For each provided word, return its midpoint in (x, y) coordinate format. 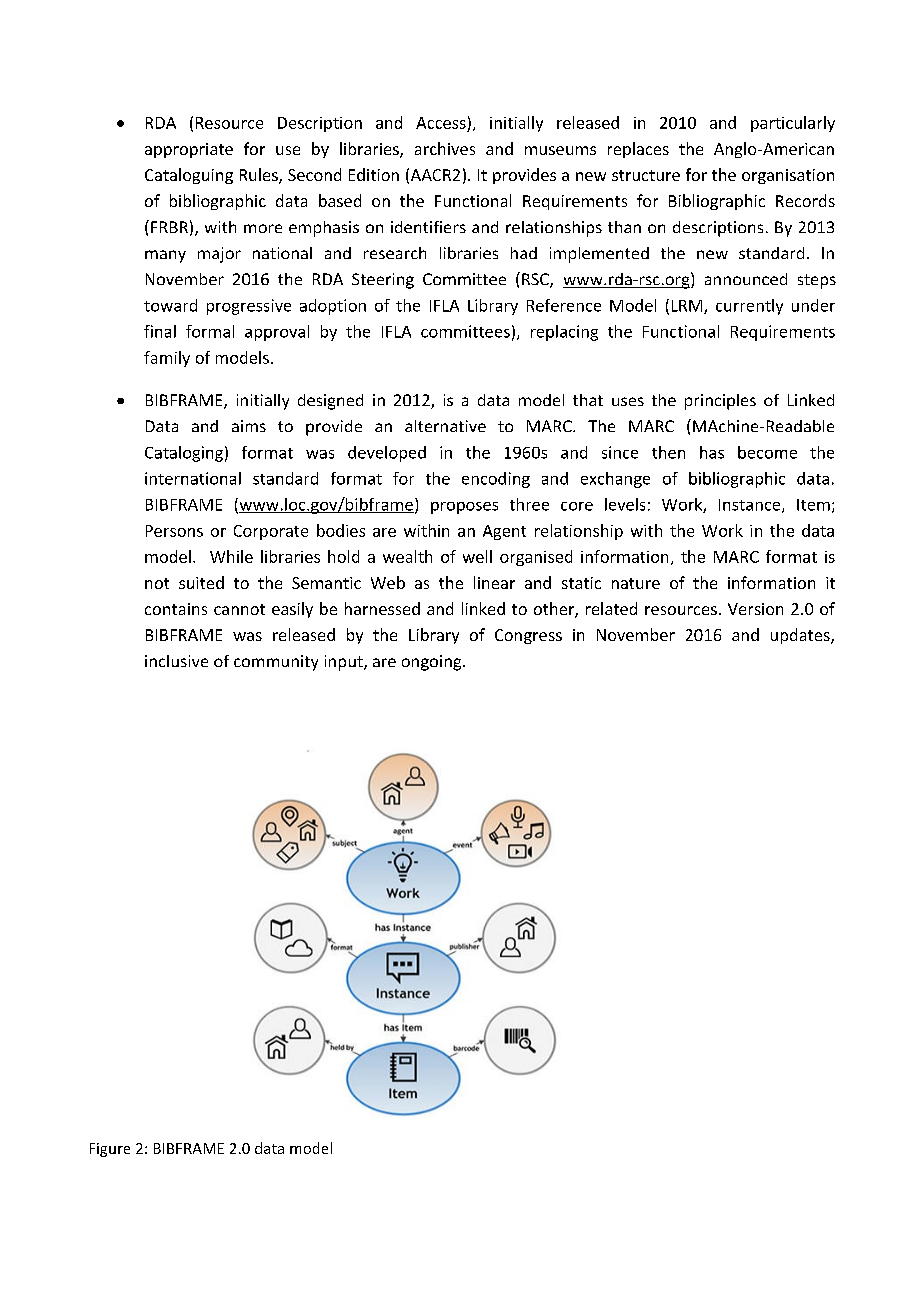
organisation (788, 176)
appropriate (189, 150)
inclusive (176, 661)
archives (445, 148)
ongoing (433, 663)
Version (755, 609)
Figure (110, 1150)
